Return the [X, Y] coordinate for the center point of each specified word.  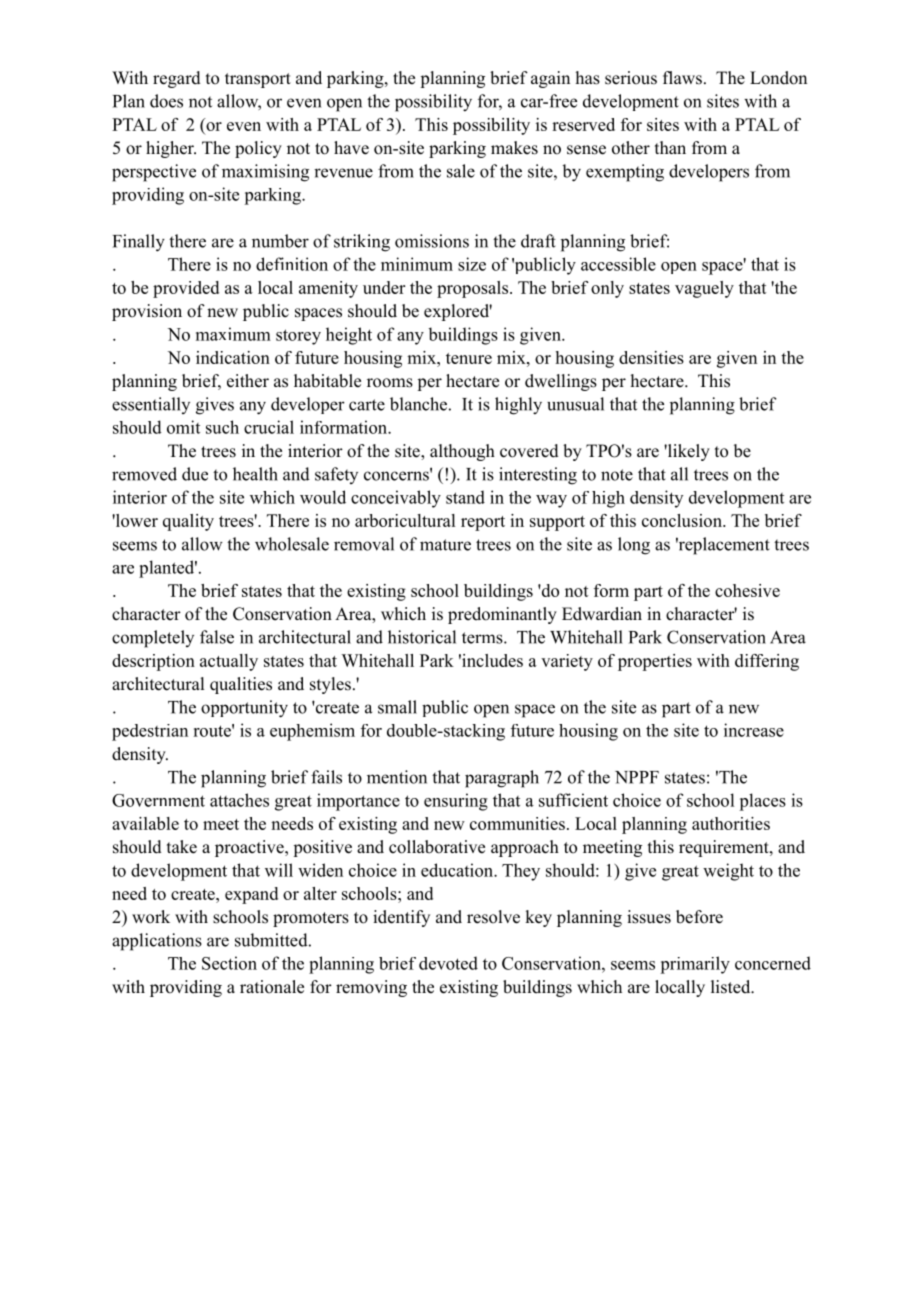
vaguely [704, 289]
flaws [682, 78]
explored [458, 312]
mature [445, 545]
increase [754, 730]
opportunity [244, 709]
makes [514, 148]
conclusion [683, 520]
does [166, 101]
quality [188, 522]
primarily [695, 965]
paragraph [502, 779]
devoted [448, 963]
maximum [233, 334]
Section [229, 963]
